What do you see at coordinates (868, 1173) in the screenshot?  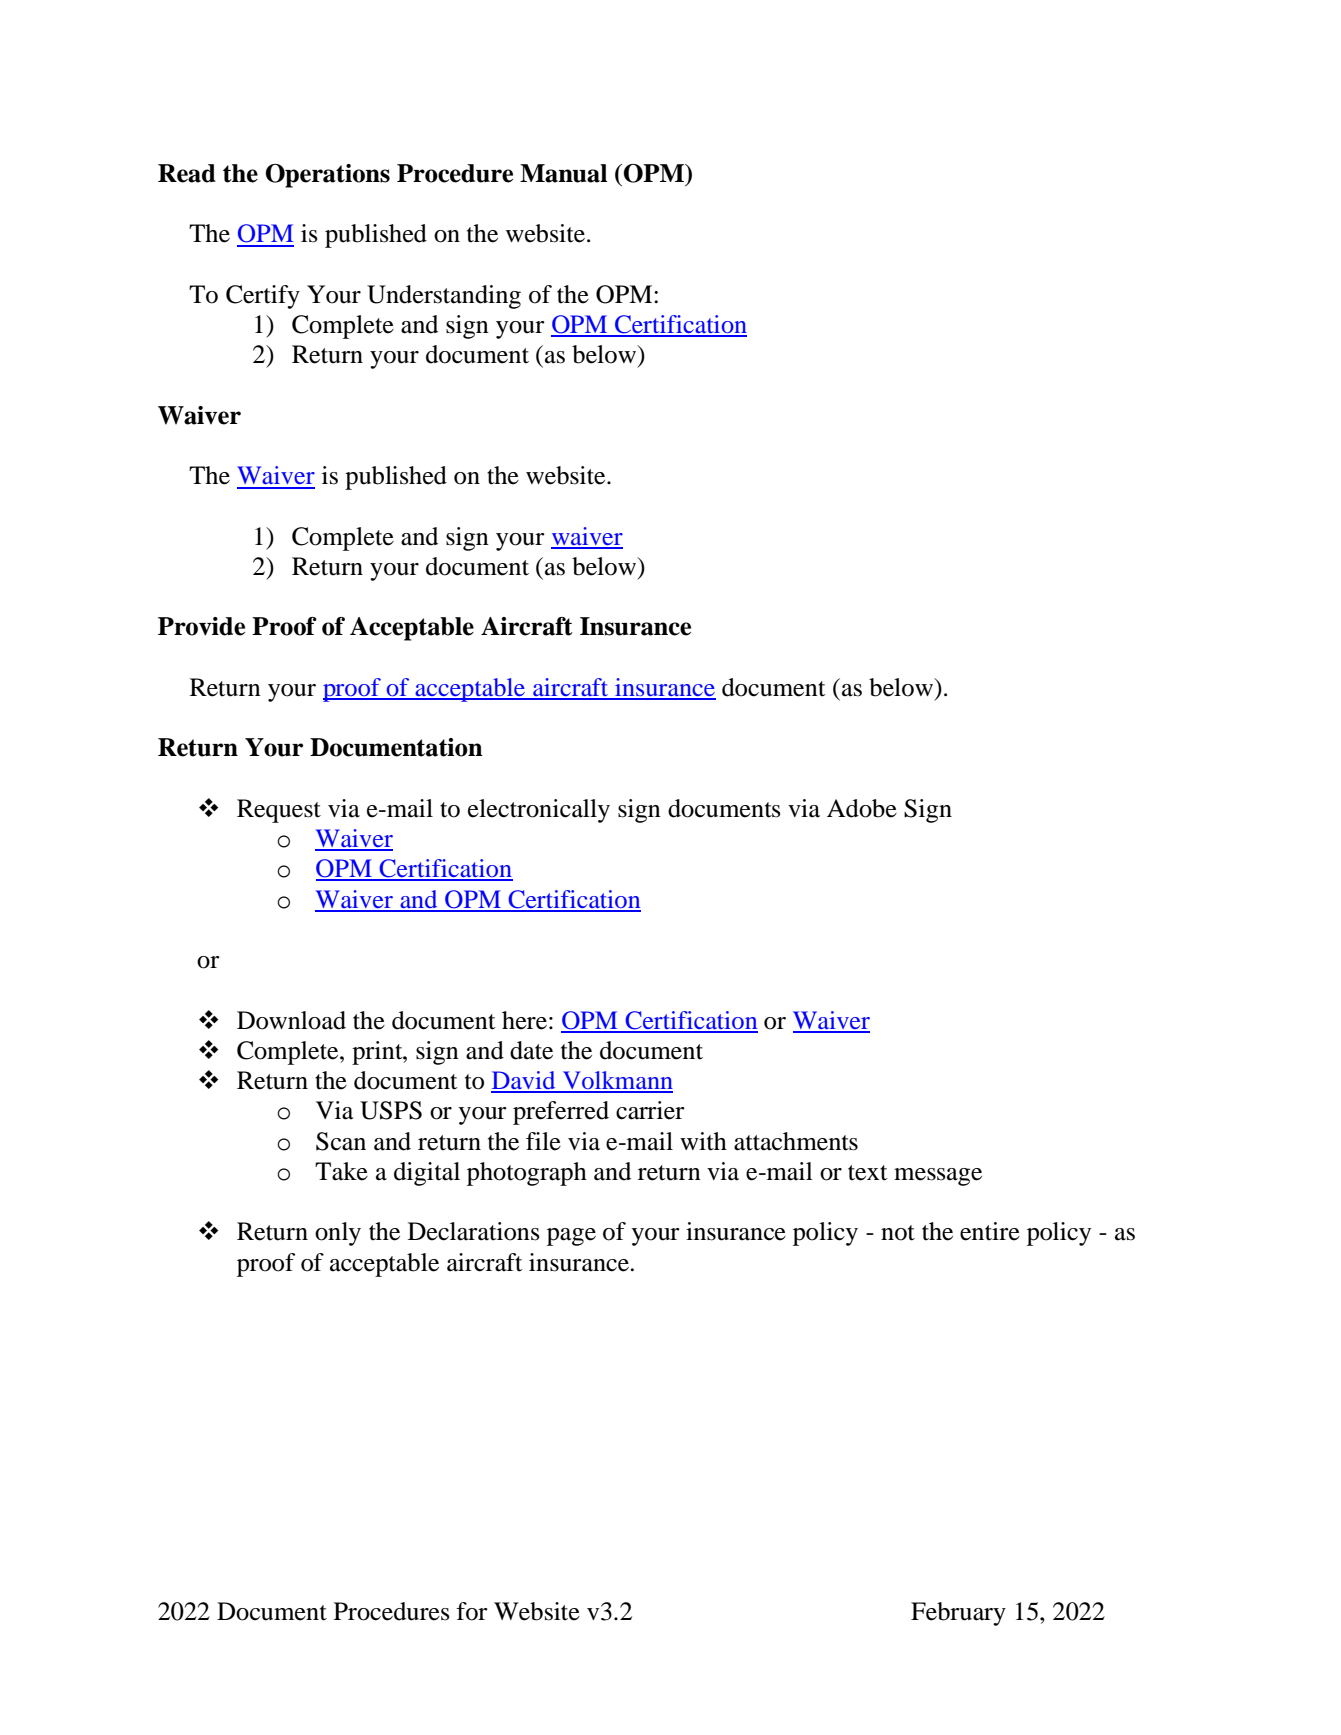 I see `text` at bounding box center [868, 1173].
